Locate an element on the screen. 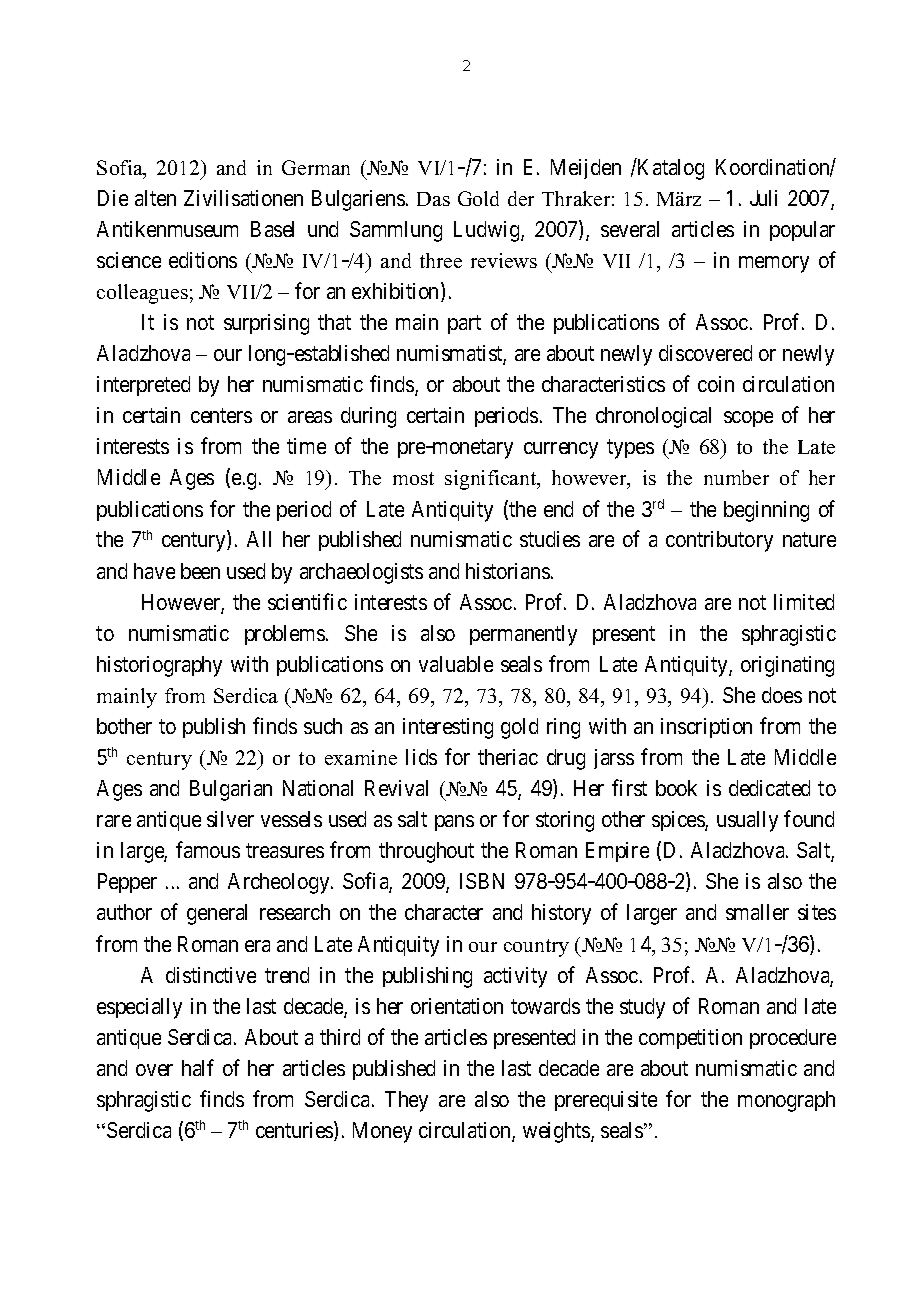 The image size is (924, 1308). number is located at coordinates (736, 477).
